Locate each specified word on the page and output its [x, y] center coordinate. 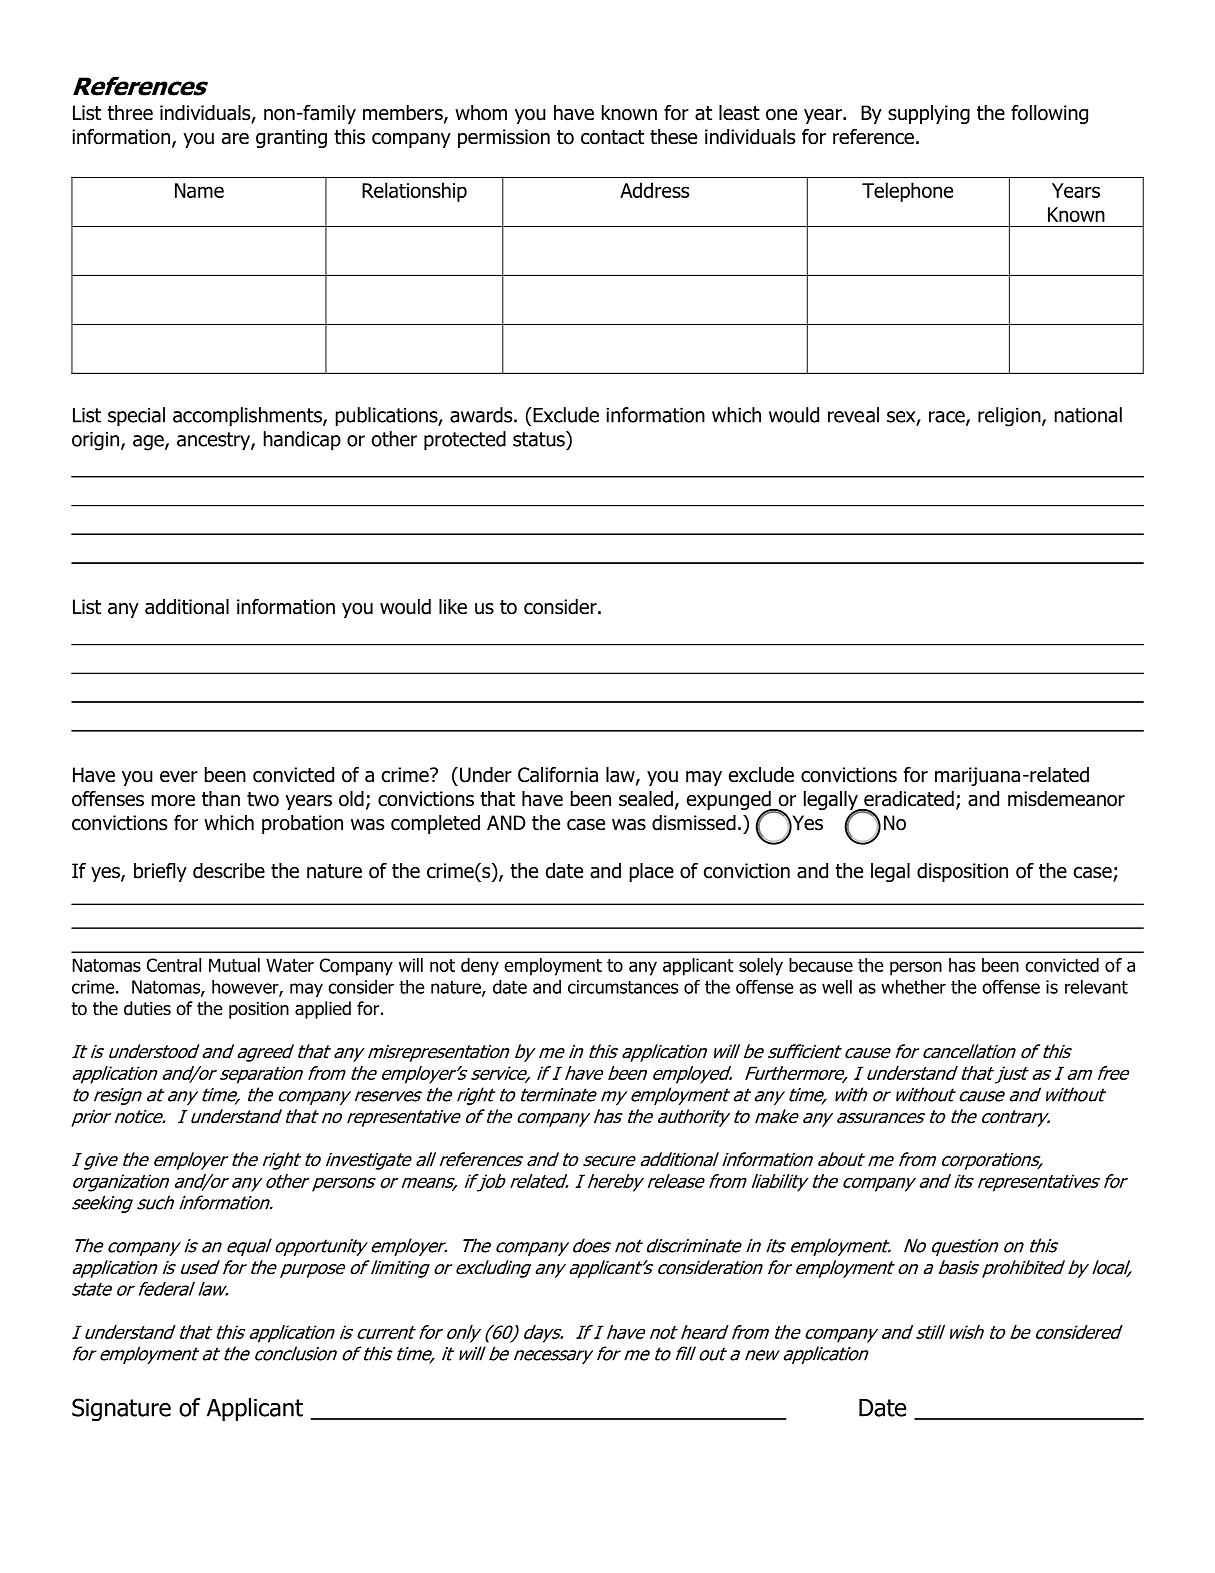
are [235, 139]
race [948, 418]
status [540, 439]
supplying [929, 114]
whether [913, 987]
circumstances [623, 987]
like [453, 607]
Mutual [234, 965]
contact [612, 137]
